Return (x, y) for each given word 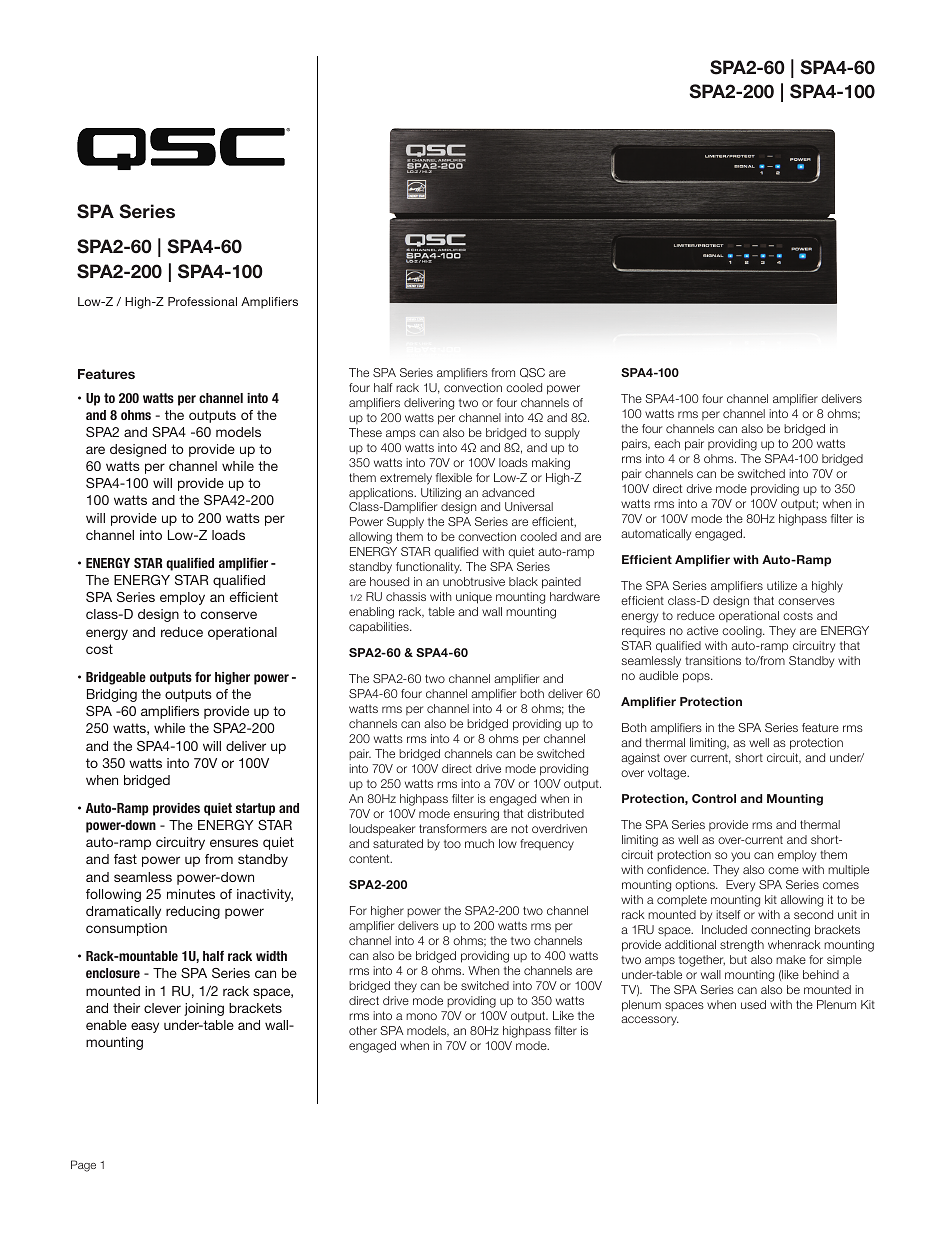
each (667, 443)
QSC (532, 373)
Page (83, 1166)
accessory (650, 1021)
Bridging (112, 695)
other (363, 1030)
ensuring (476, 815)
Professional (202, 301)
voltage (668, 774)
